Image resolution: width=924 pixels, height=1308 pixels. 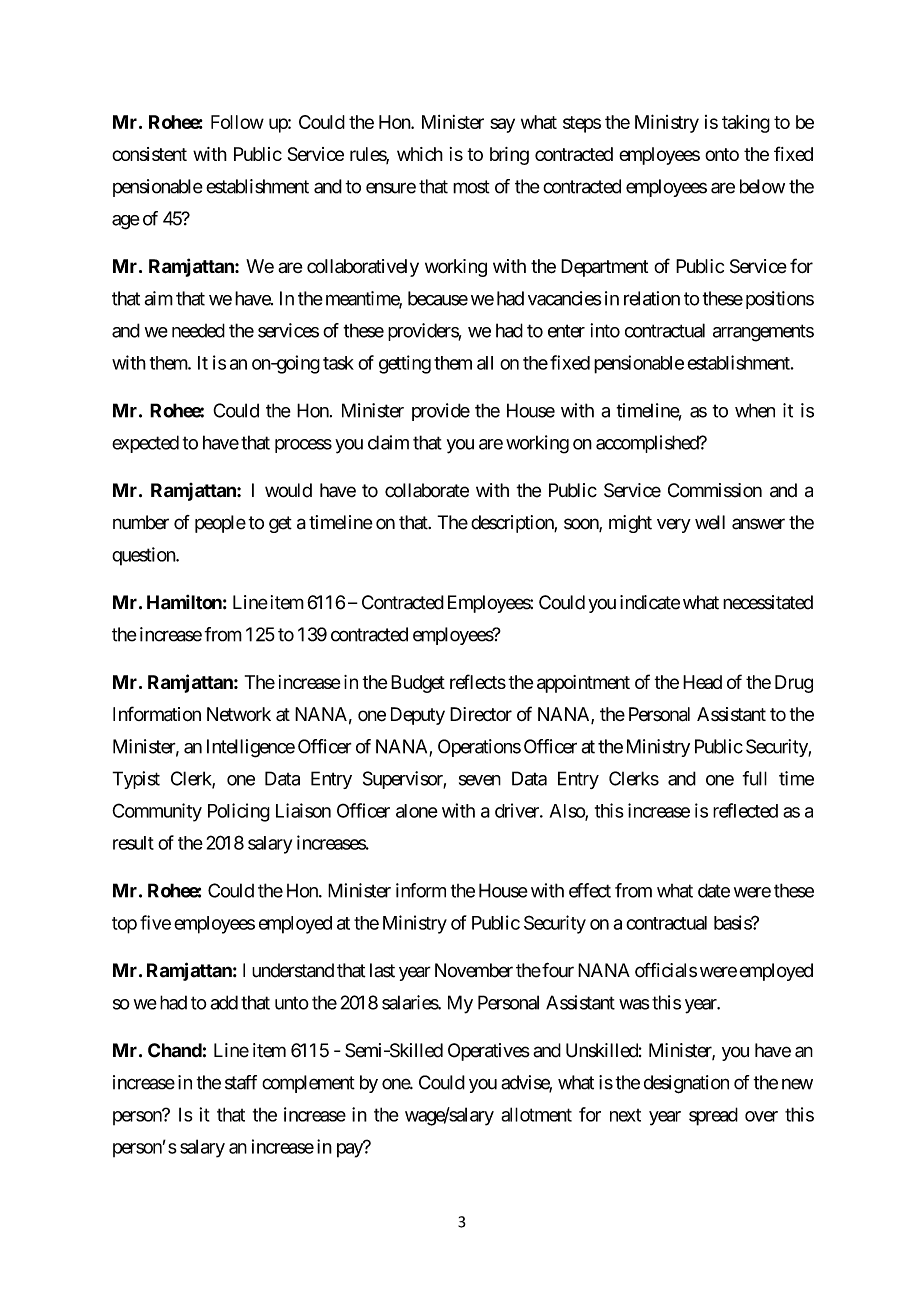 I want to click on question, so click(x=144, y=556).
